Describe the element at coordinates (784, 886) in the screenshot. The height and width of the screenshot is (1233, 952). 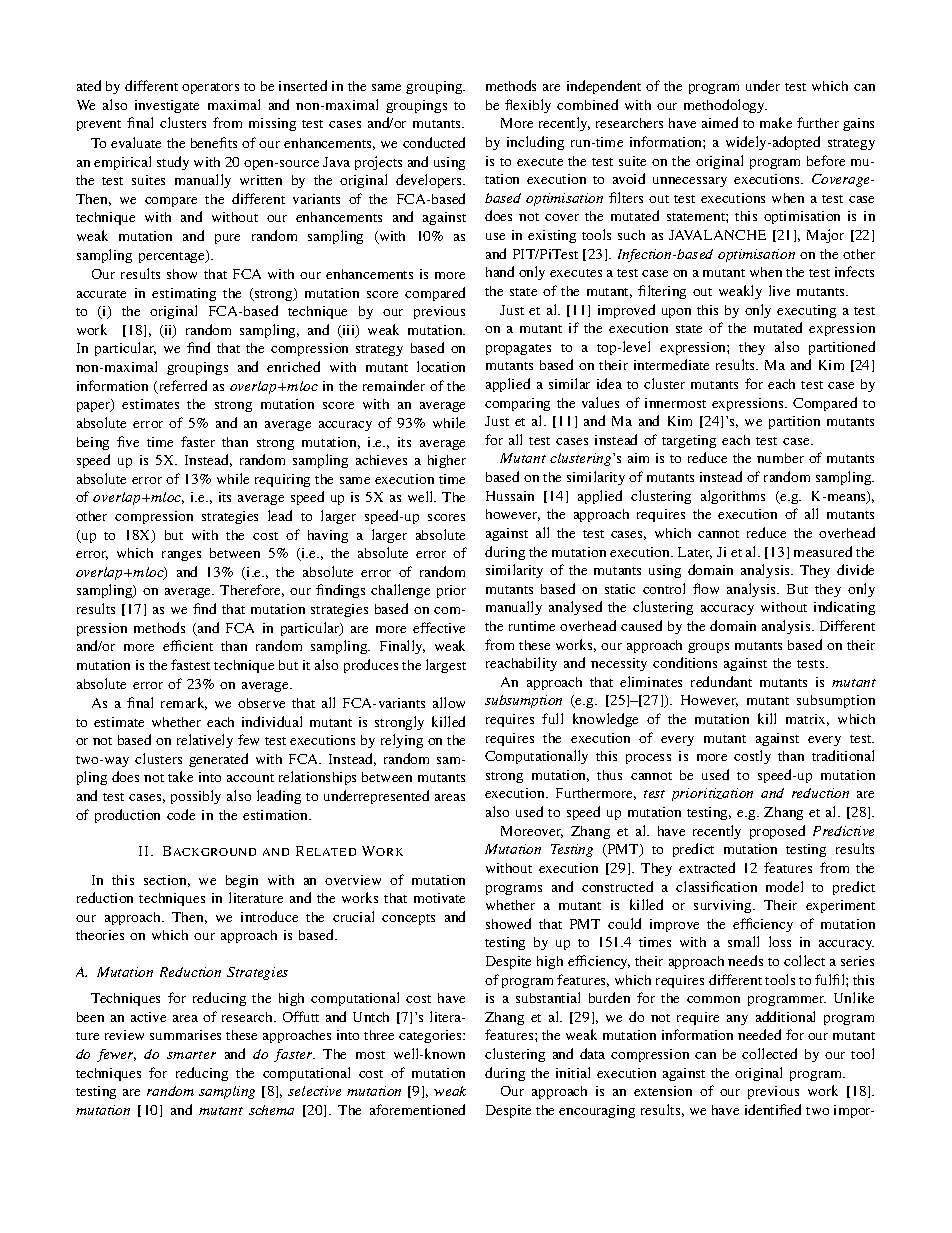
I see `model` at that location.
